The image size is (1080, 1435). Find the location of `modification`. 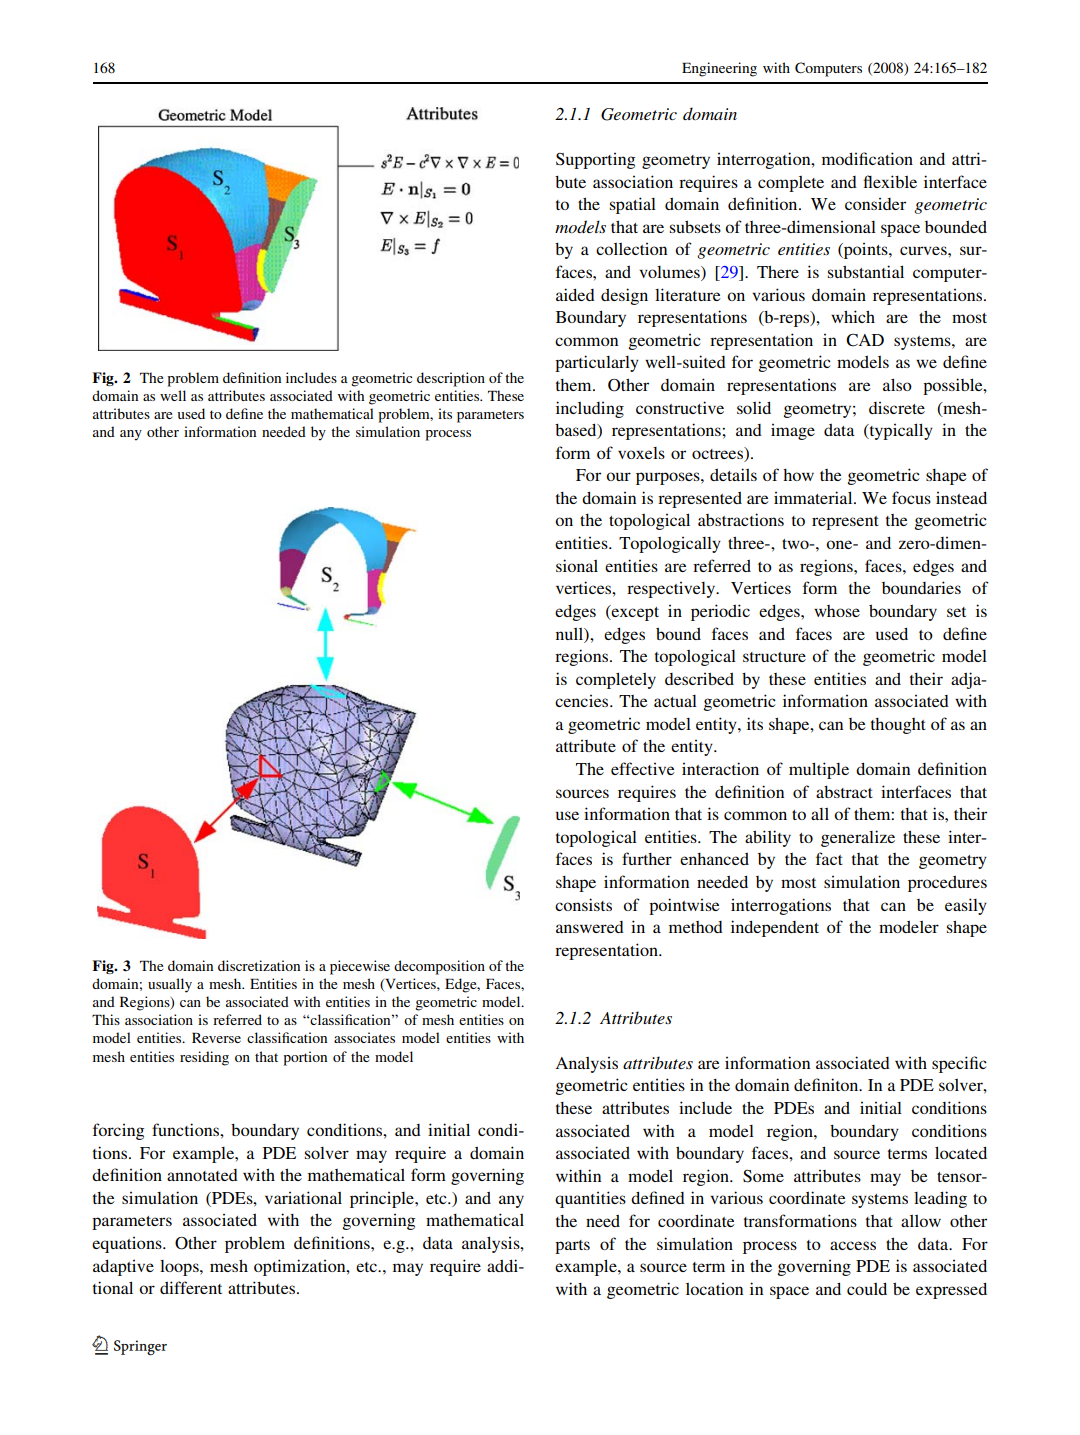

modification is located at coordinates (867, 158).
